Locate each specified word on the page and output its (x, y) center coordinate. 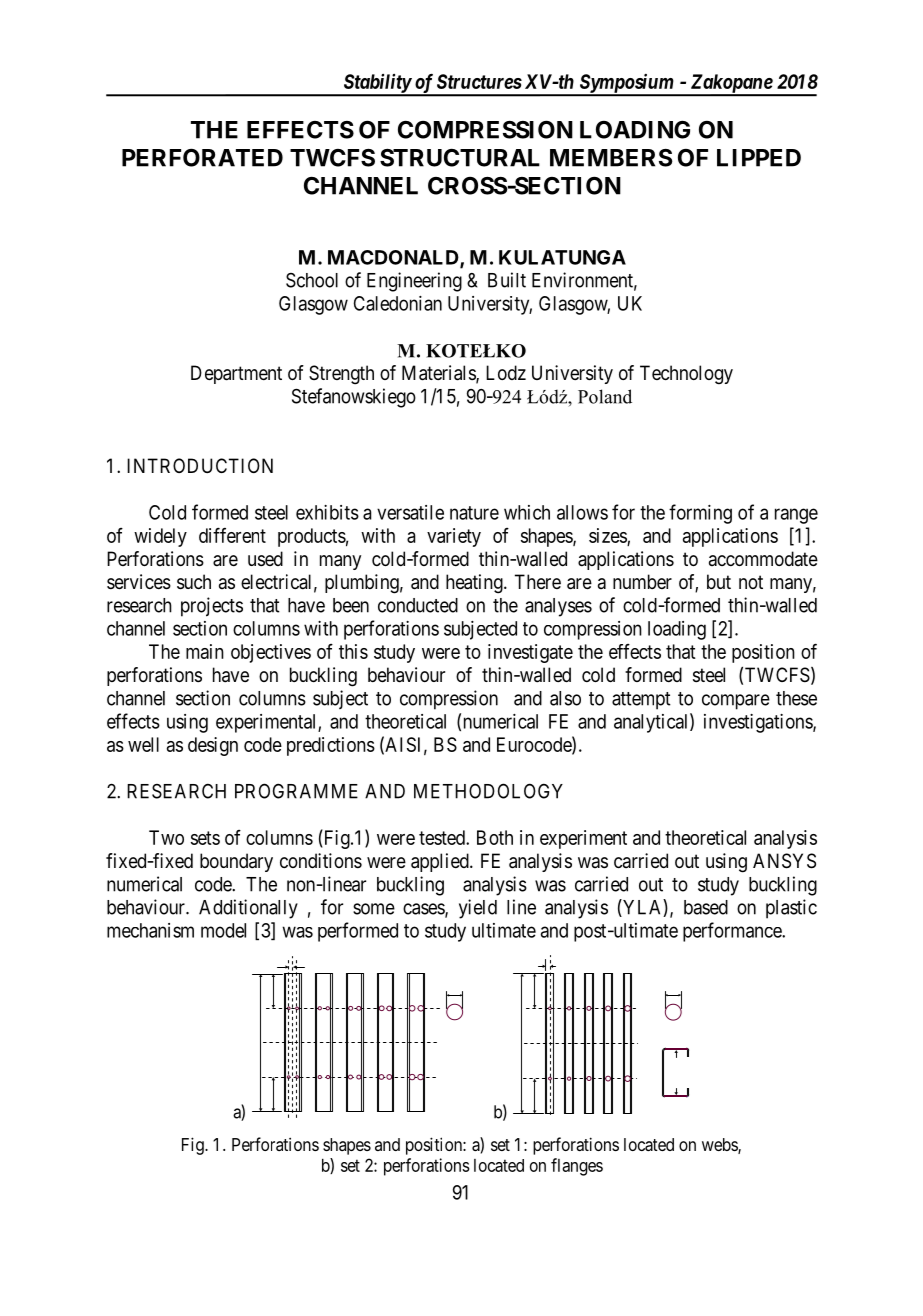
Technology (686, 375)
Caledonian (398, 303)
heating (475, 584)
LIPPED (759, 158)
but (719, 581)
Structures (479, 81)
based (706, 907)
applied (441, 862)
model (223, 930)
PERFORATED (202, 157)
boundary (236, 862)
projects (212, 607)
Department (236, 374)
